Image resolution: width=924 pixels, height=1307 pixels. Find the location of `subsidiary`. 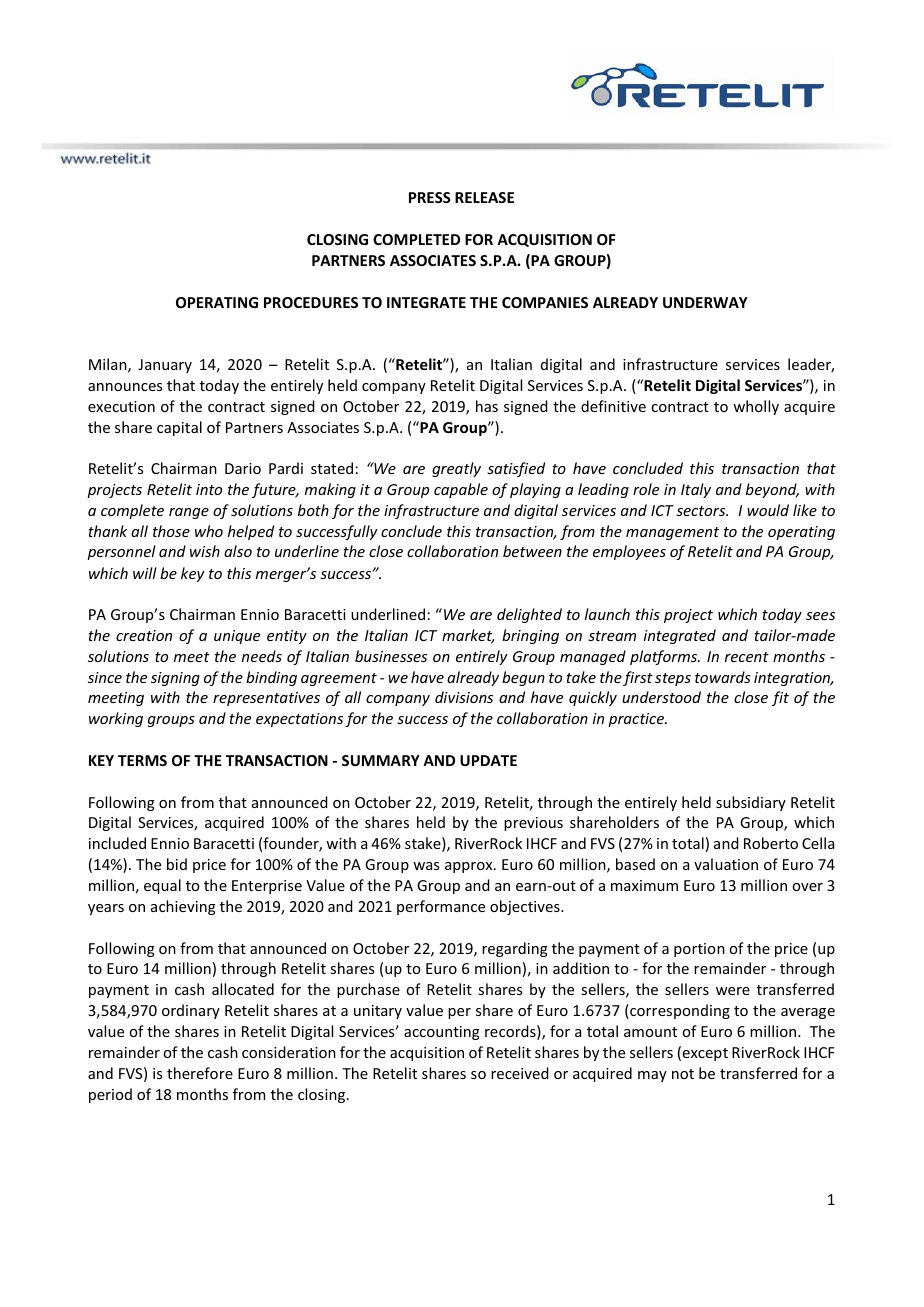

subsidiary is located at coordinates (751, 803).
